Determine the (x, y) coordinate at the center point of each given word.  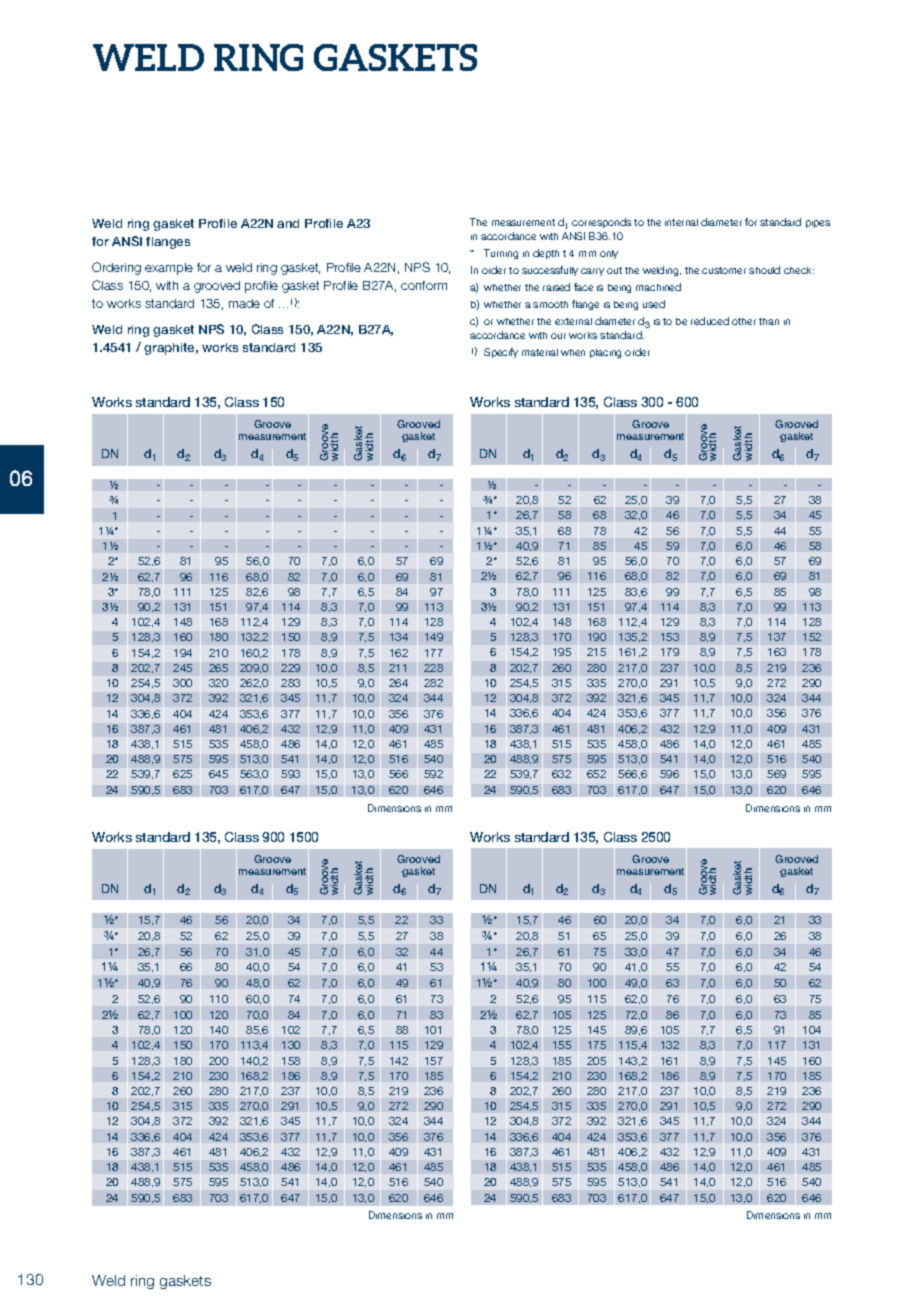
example (169, 269)
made (244, 303)
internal (681, 222)
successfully (550, 271)
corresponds (601, 223)
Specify (501, 353)
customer (724, 270)
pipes (818, 224)
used (654, 304)
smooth (550, 304)
